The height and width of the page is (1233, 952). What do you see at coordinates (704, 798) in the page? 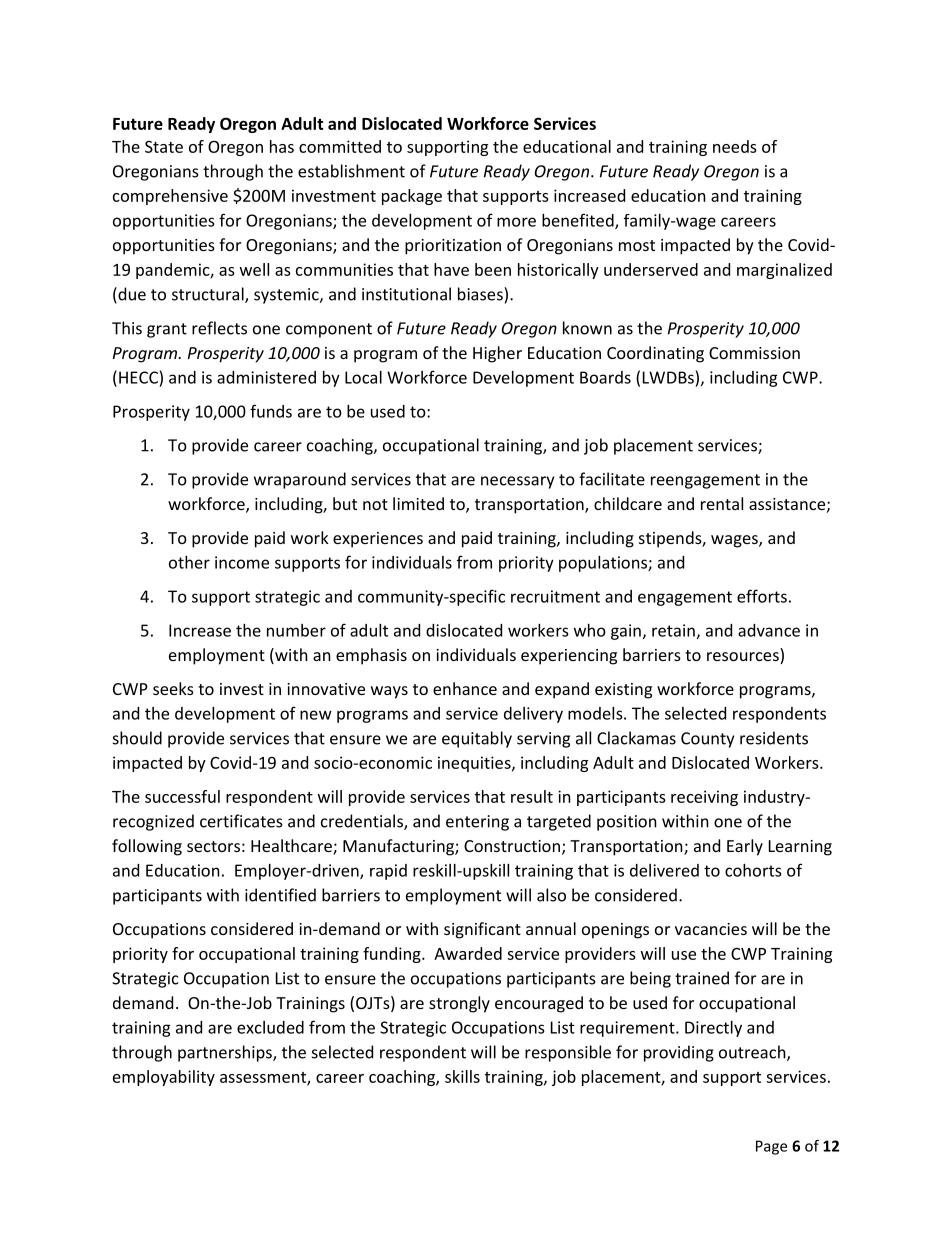
I see `receiving` at bounding box center [704, 798].
